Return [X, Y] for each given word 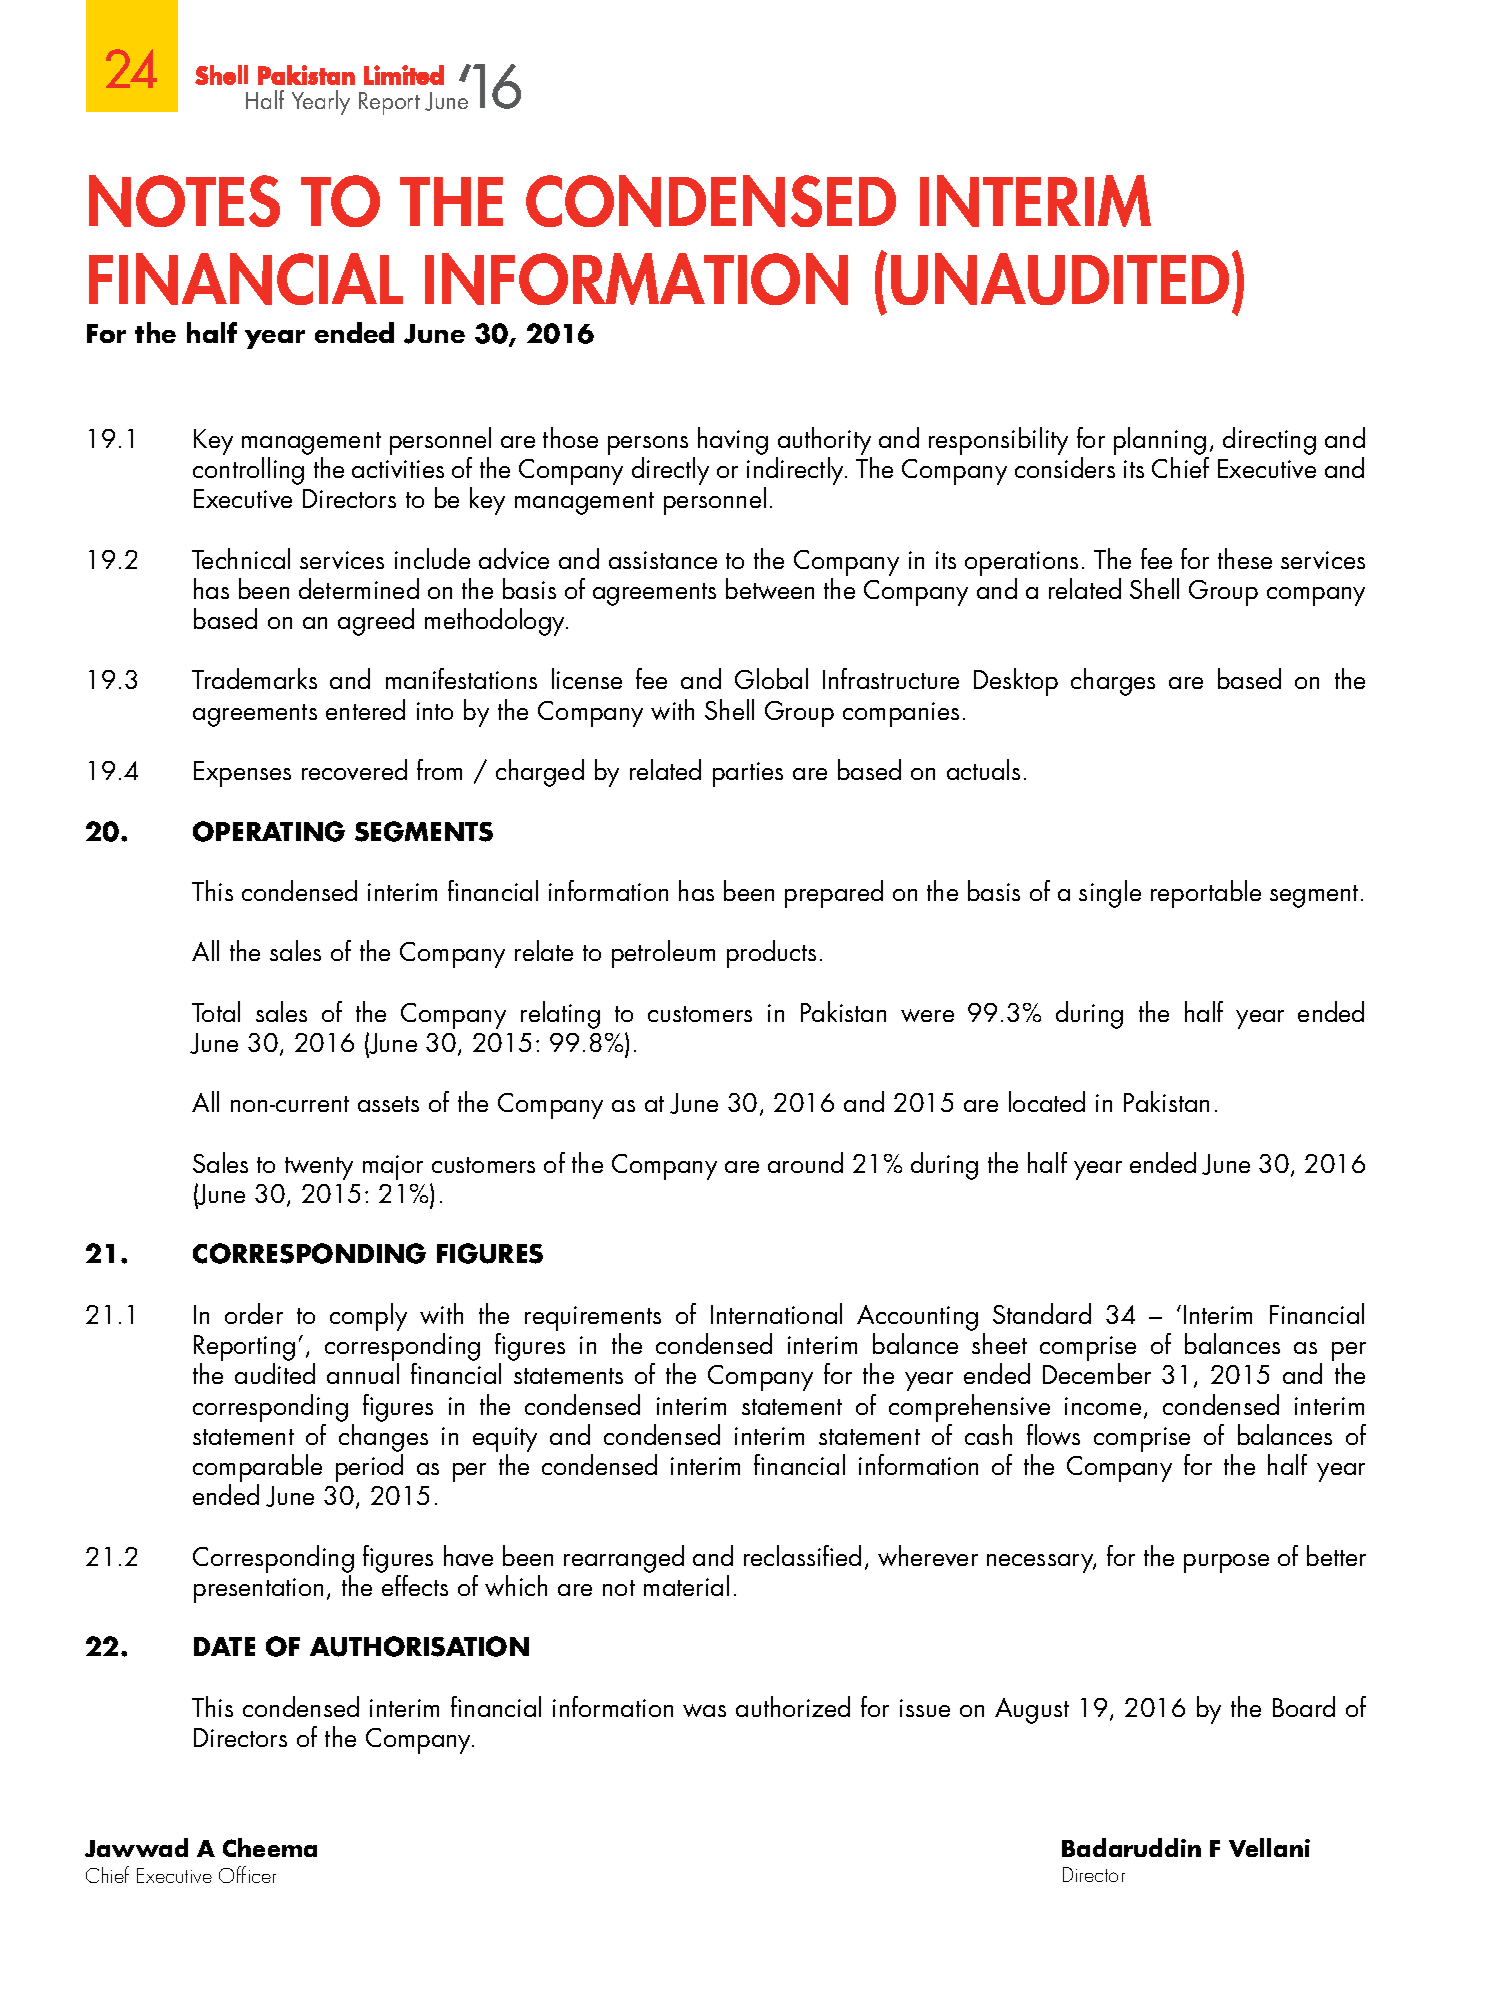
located [1047, 1101]
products [771, 954]
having [733, 441]
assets [388, 1104]
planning [1160, 441]
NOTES [184, 201]
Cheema [270, 1847]
